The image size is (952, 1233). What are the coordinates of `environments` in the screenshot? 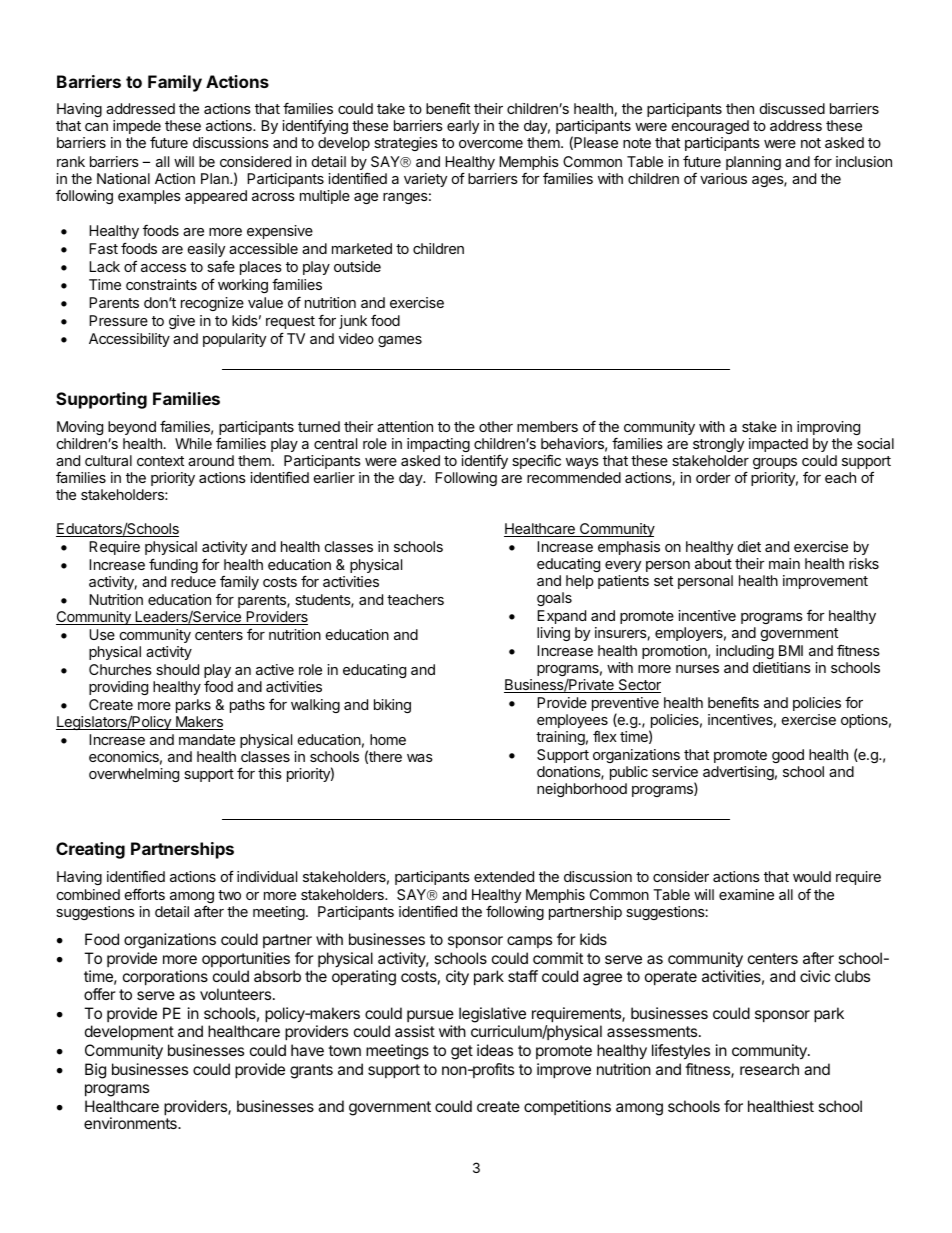 It's located at (131, 1123).
